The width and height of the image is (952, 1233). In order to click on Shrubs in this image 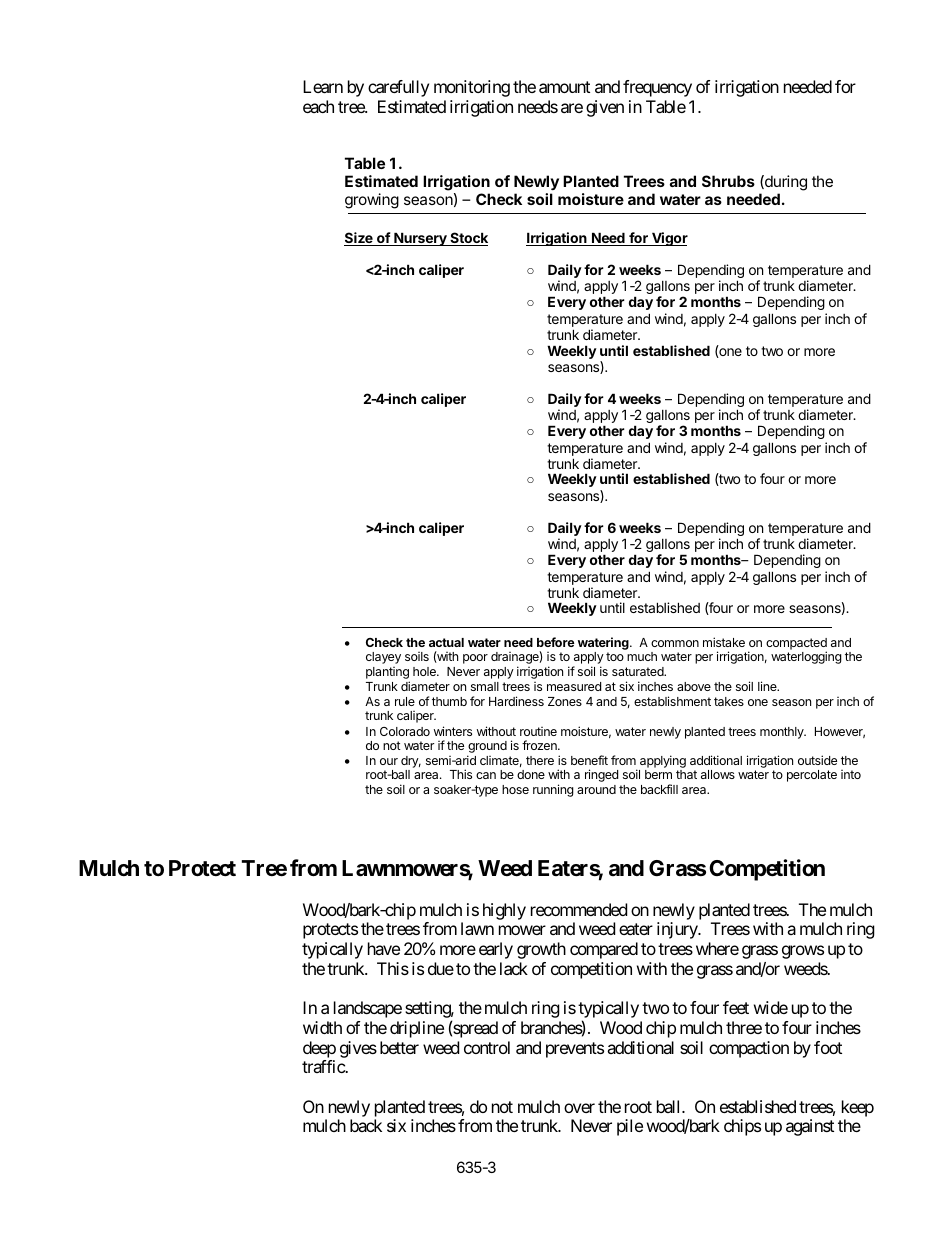, I will do `click(728, 181)`.
